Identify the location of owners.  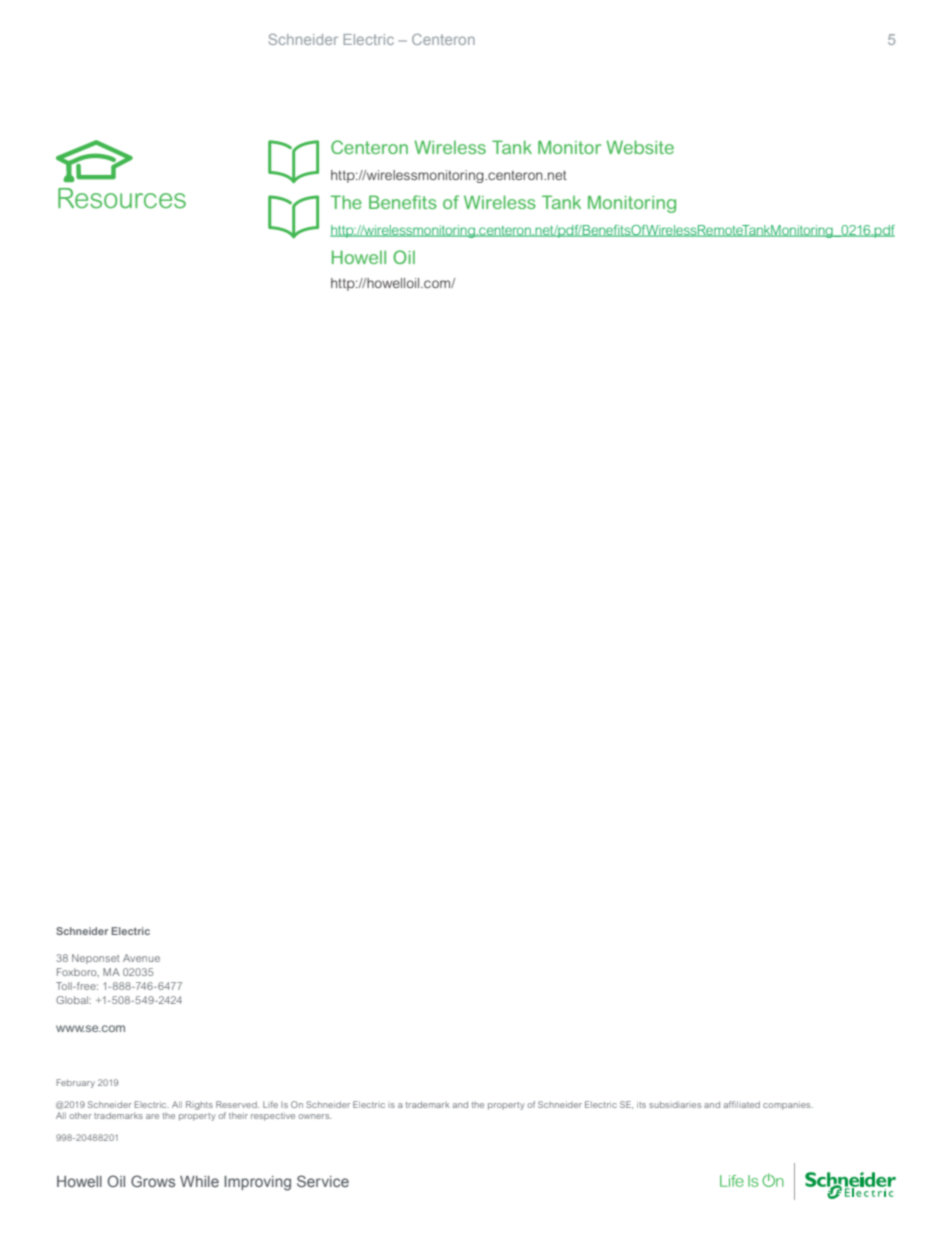
(315, 1116).
